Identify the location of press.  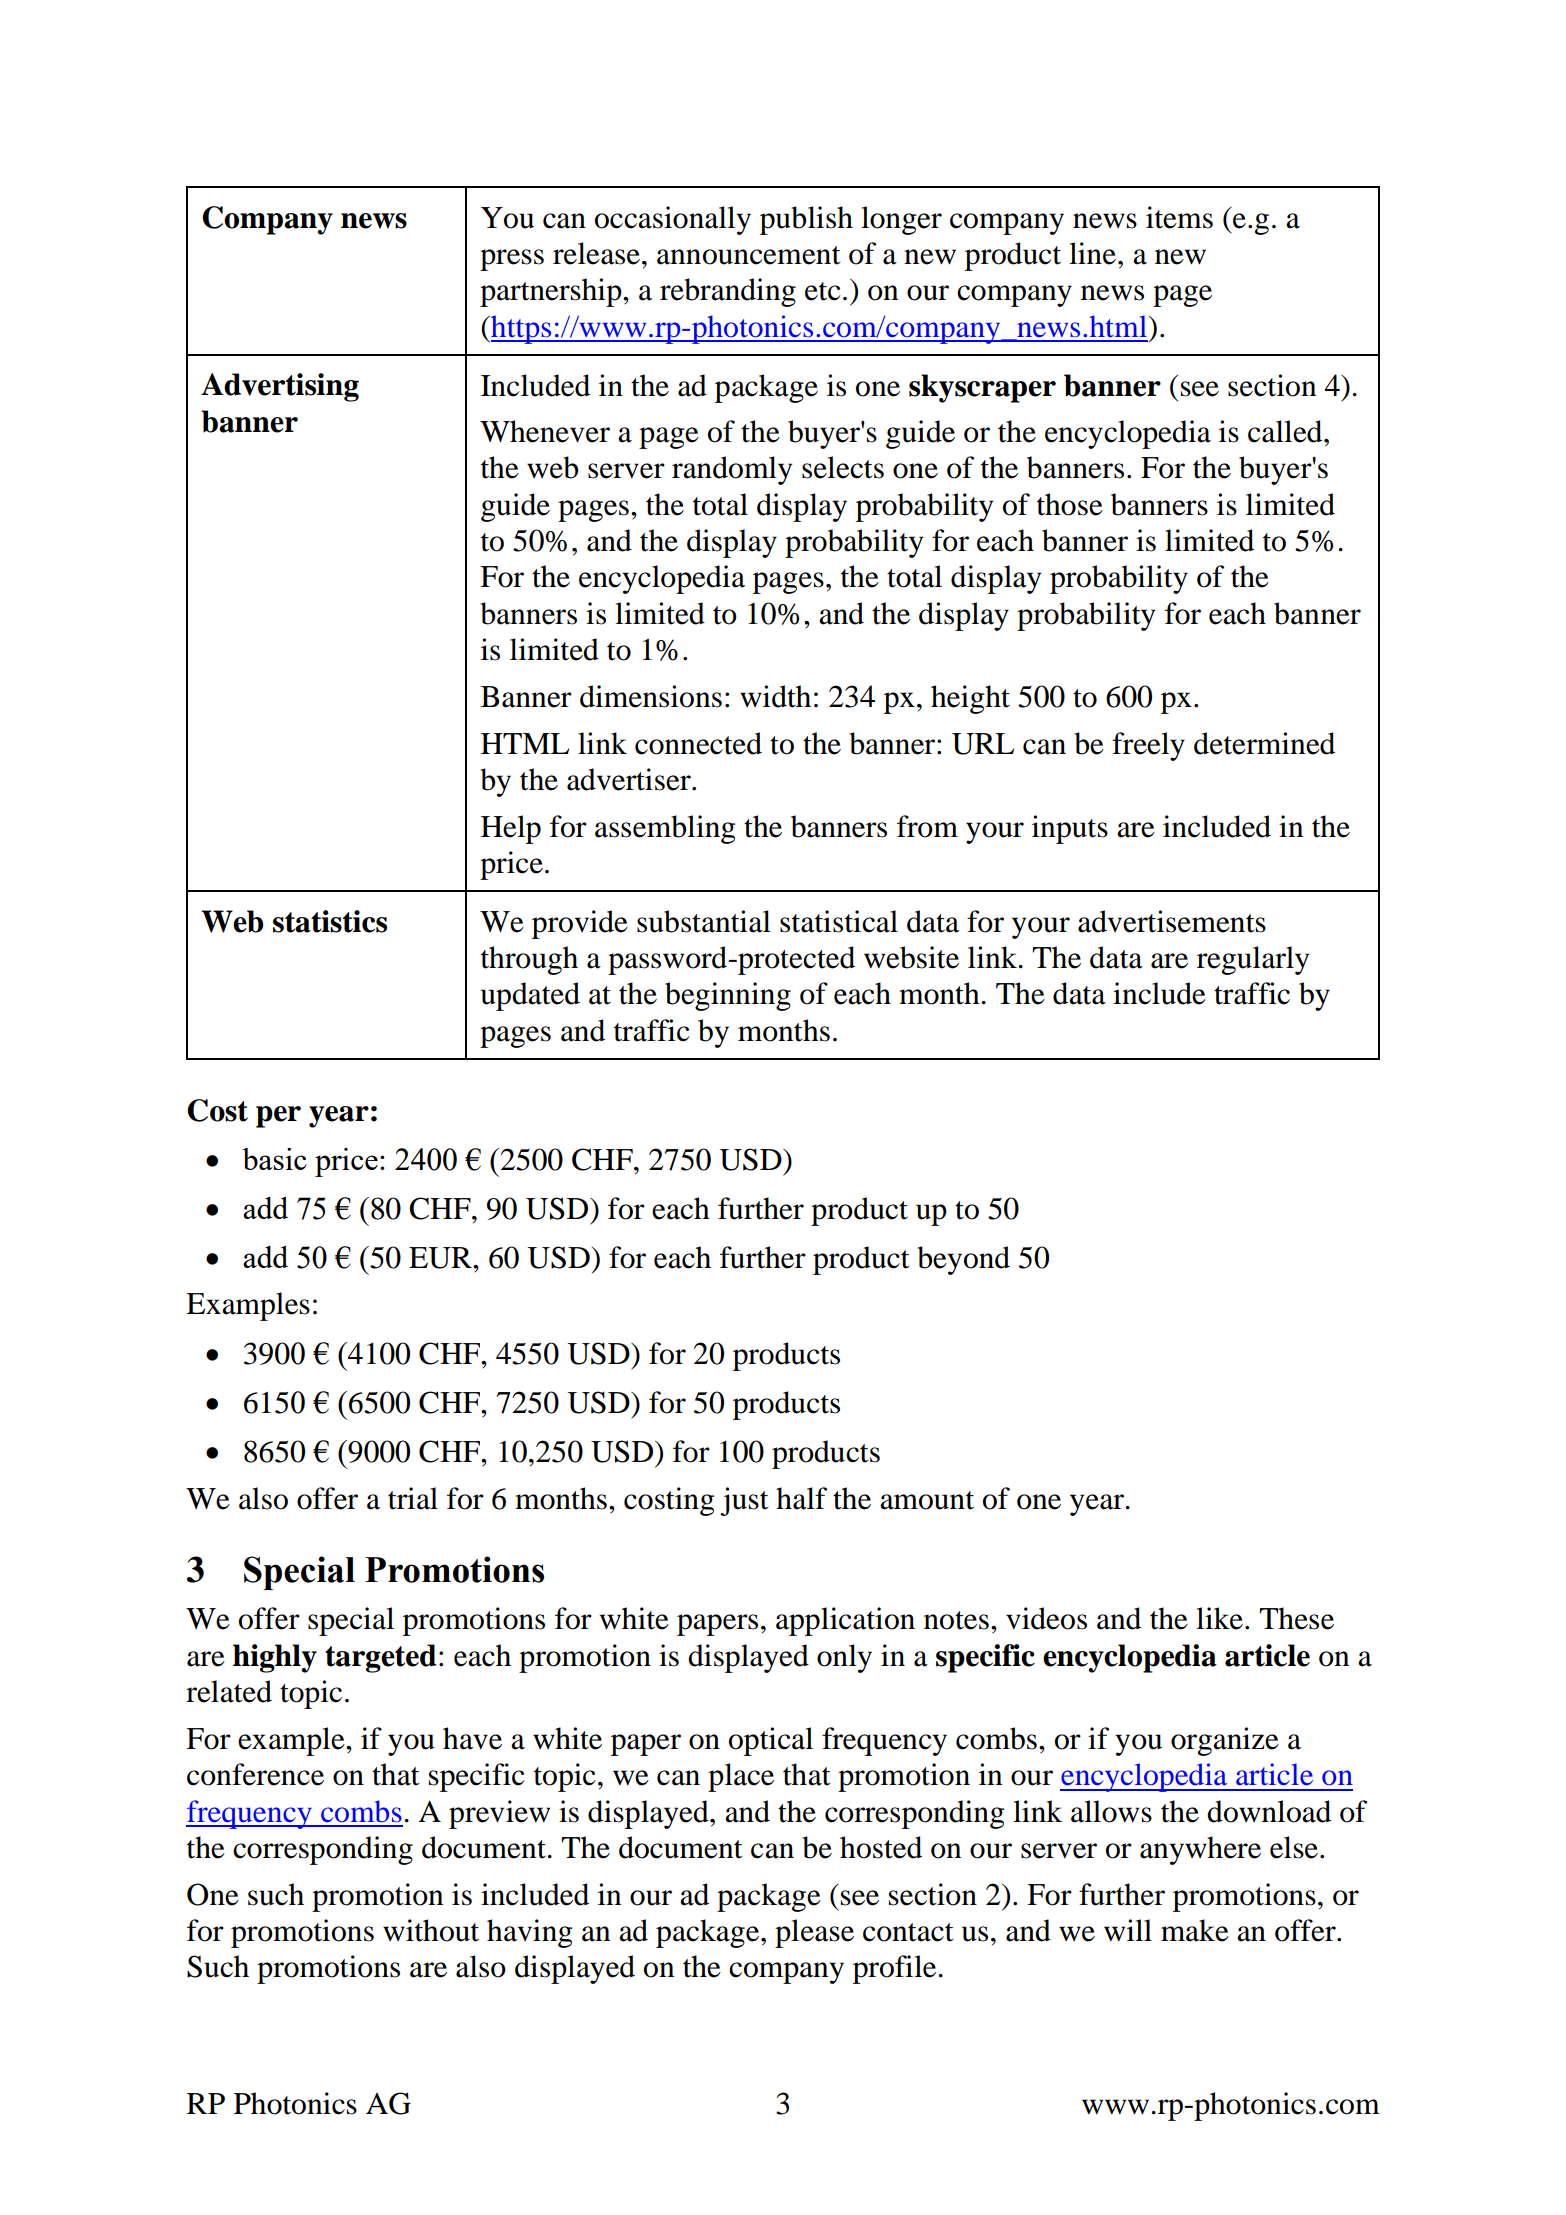
(512, 260).
